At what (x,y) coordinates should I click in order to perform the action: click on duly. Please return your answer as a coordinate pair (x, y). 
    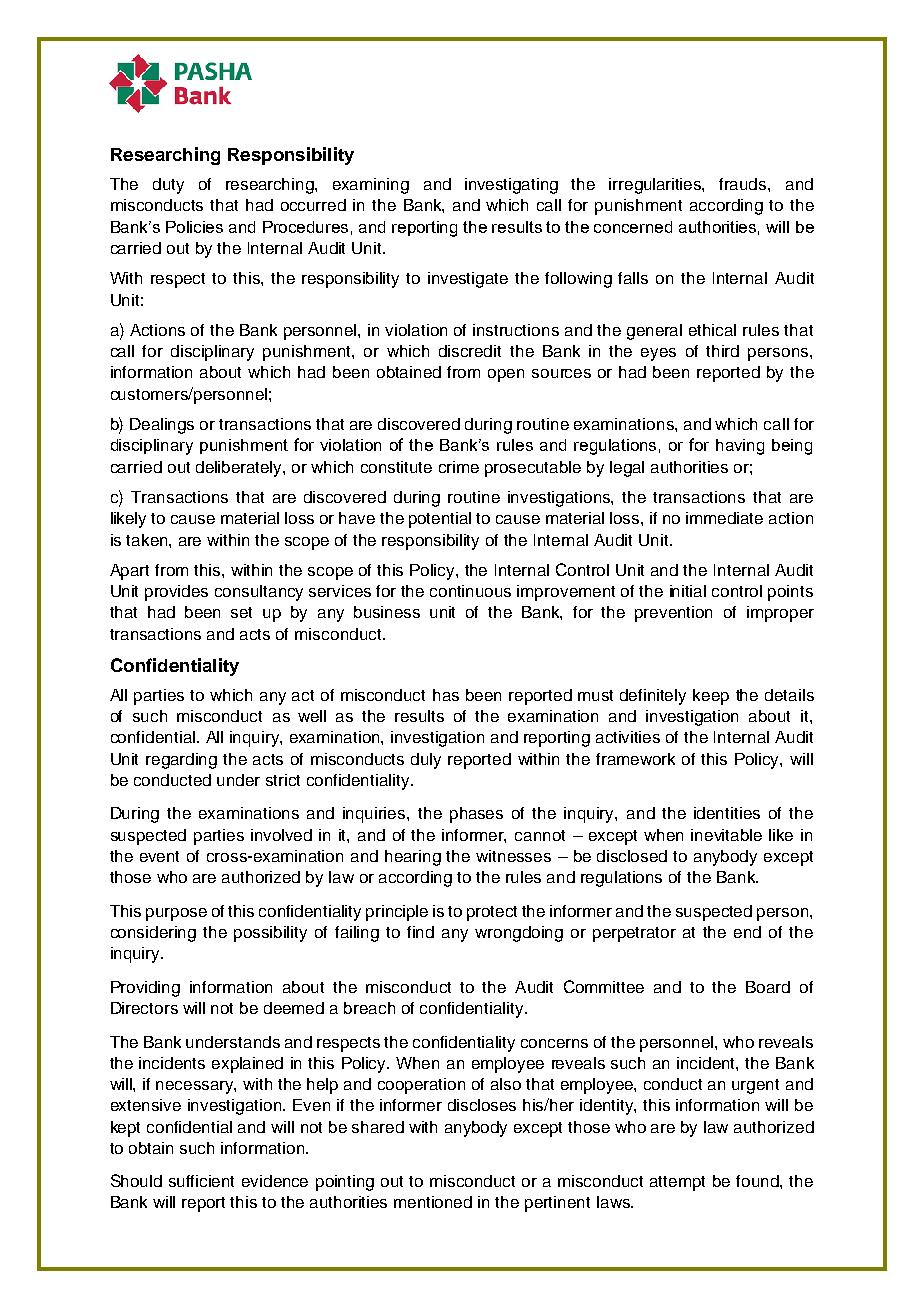
    Looking at the image, I should click on (426, 761).
